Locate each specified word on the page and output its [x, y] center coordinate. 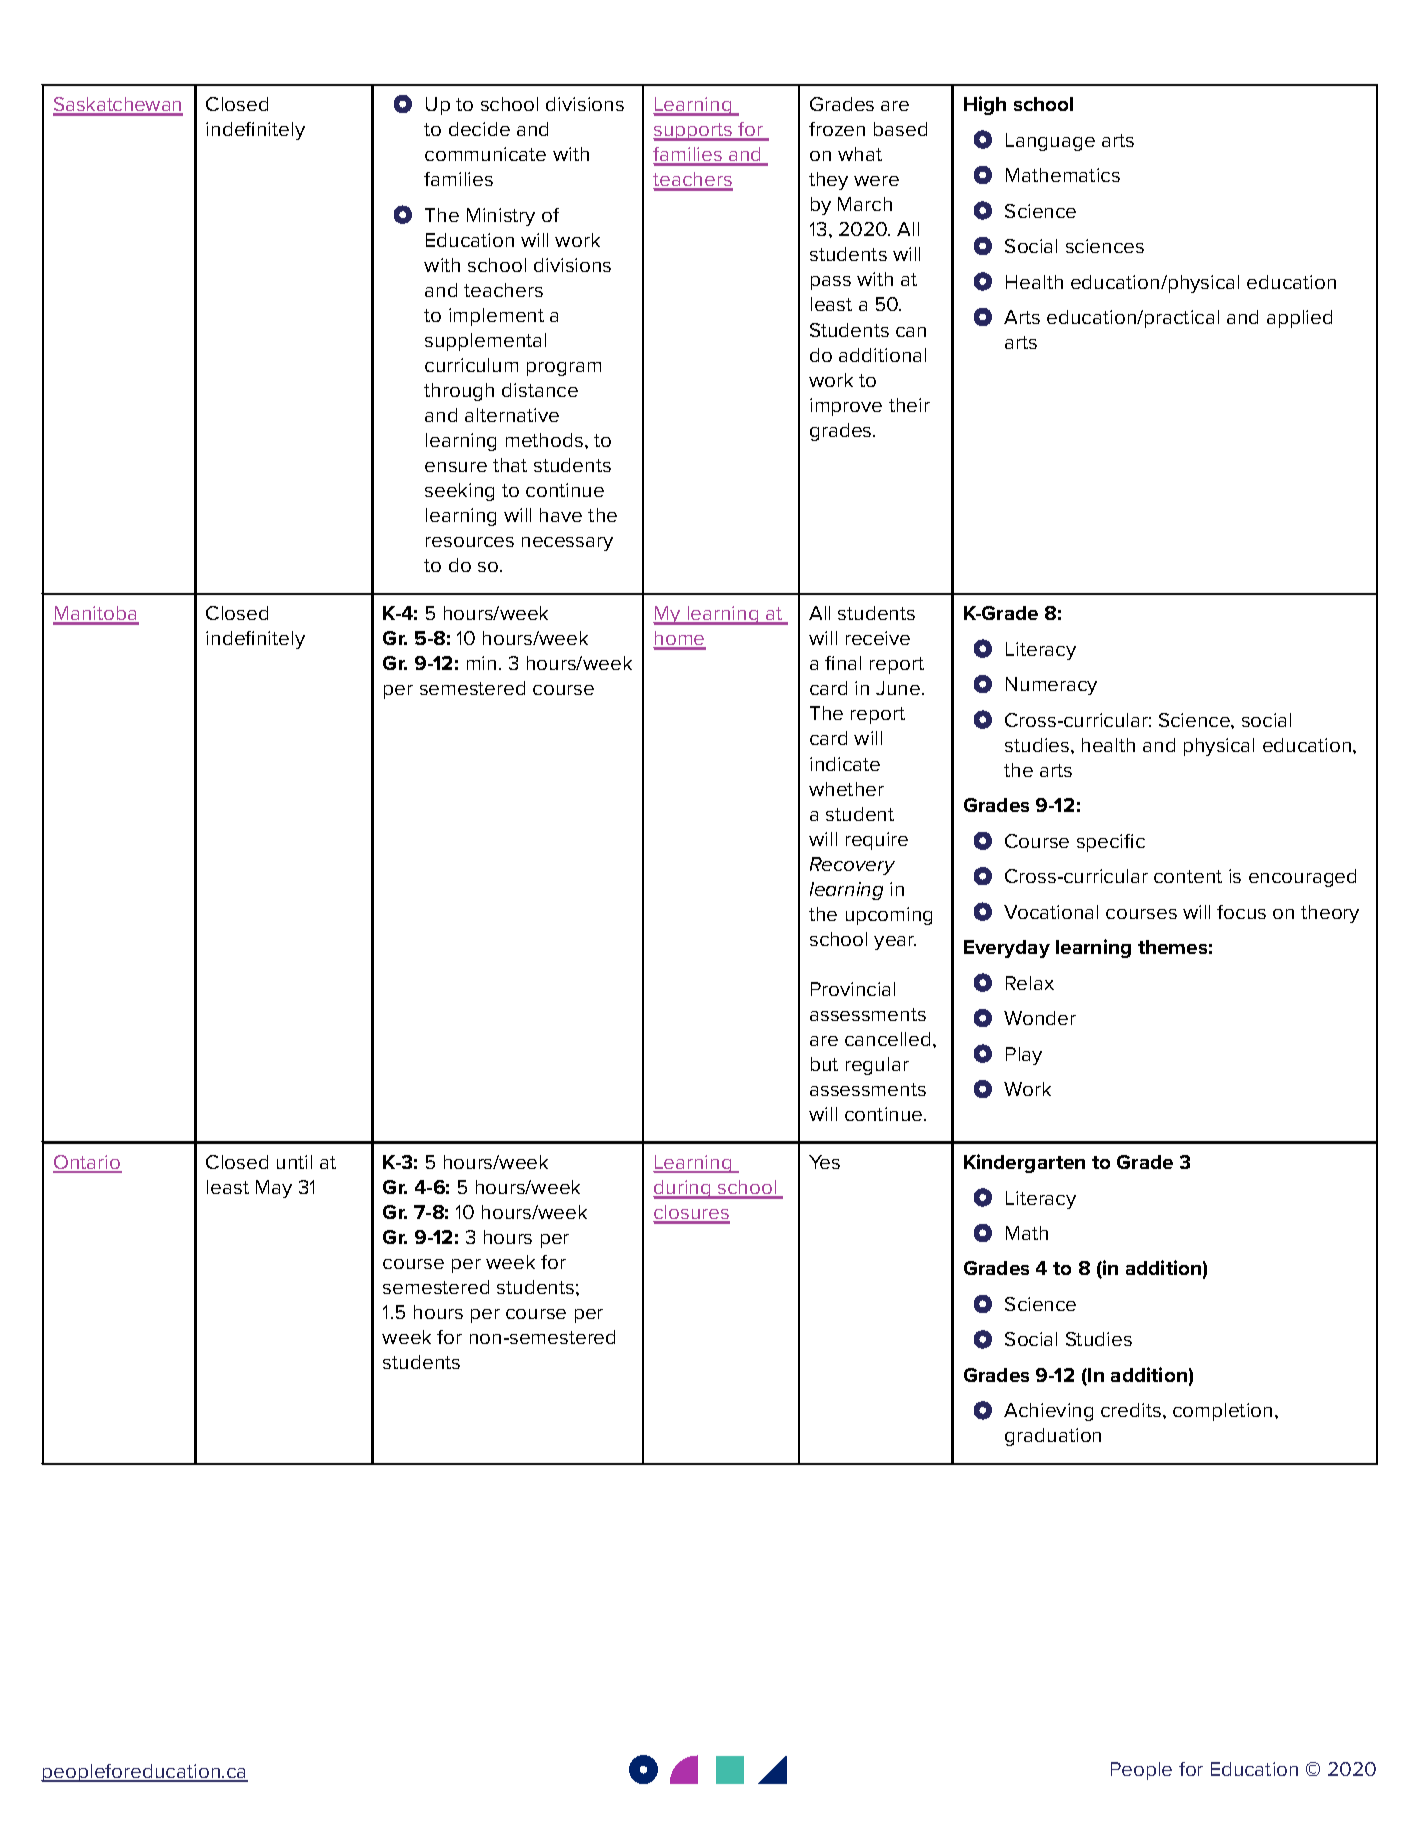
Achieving [1048, 1412]
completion [1222, 1412]
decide [479, 129]
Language [1050, 142]
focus [1241, 912]
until [294, 1162]
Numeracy [1051, 686]
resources [470, 542]
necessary [567, 544]
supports [694, 132]
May [274, 1189]
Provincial [853, 989]
